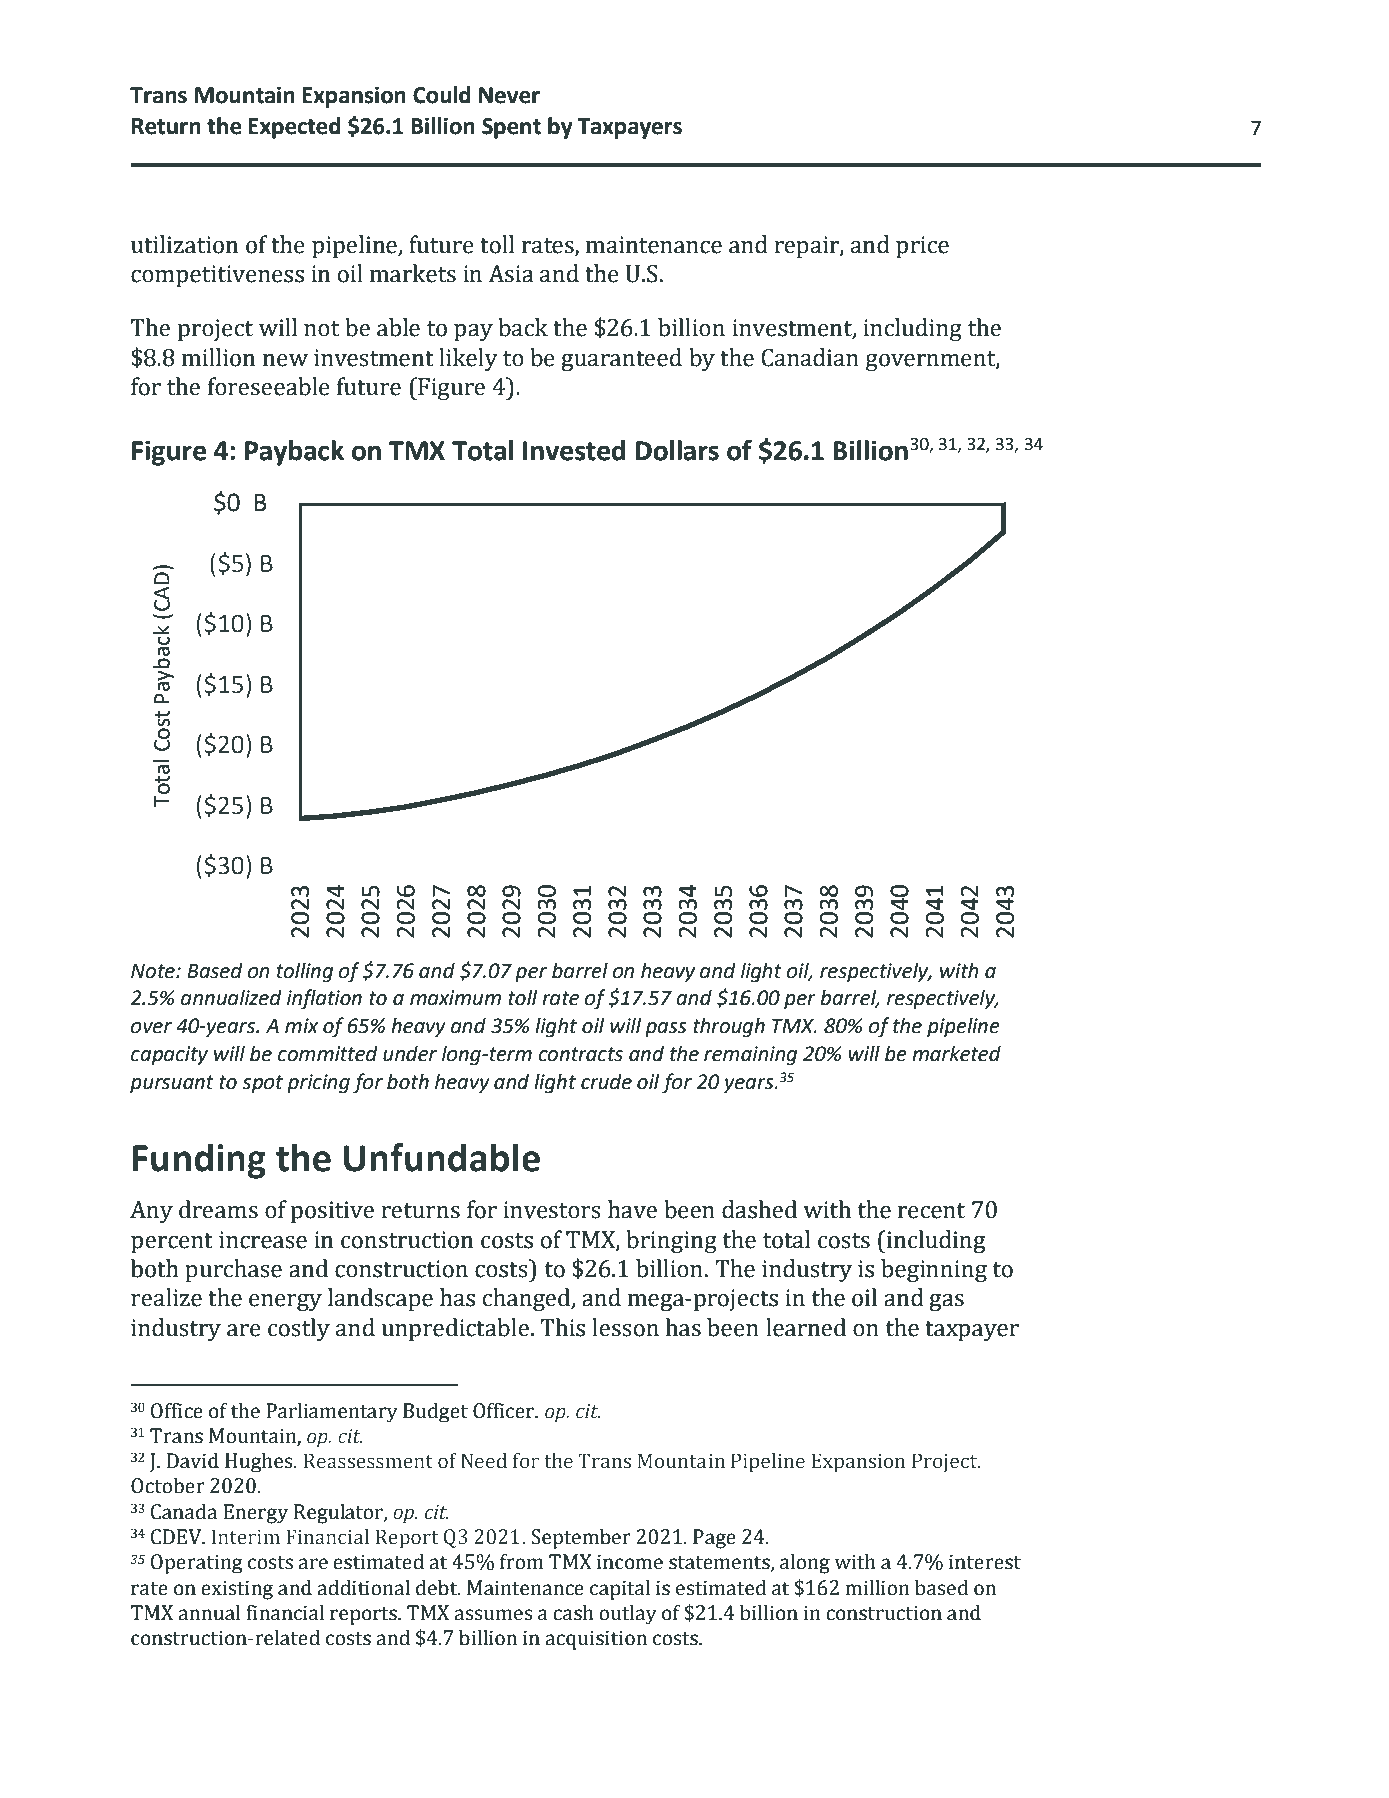 This screenshot has height=1798, width=1389. Describe the element at coordinates (985, 1562) in the screenshot. I see `interest` at that location.
